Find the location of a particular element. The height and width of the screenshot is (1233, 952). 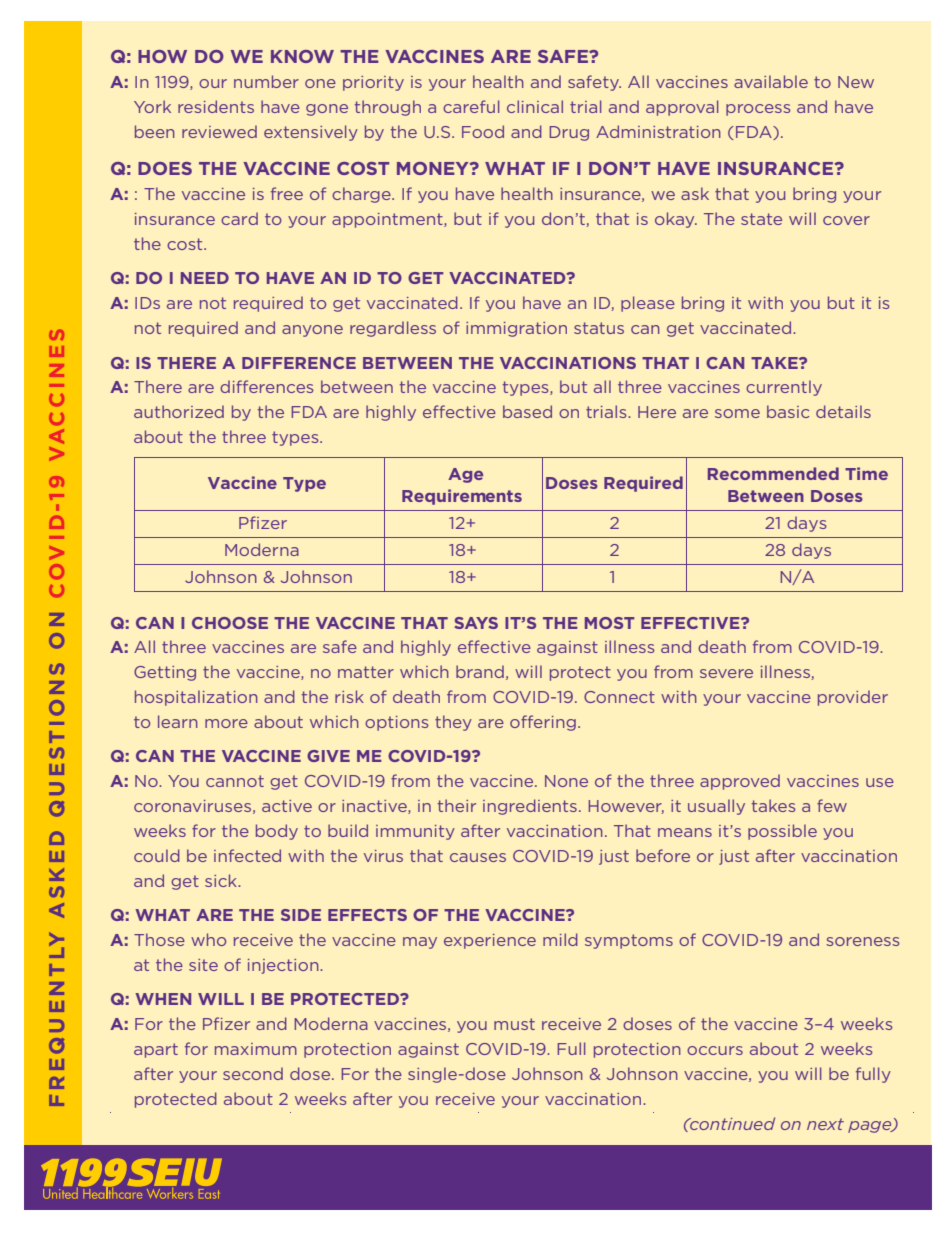

number is located at coordinates (266, 81).
